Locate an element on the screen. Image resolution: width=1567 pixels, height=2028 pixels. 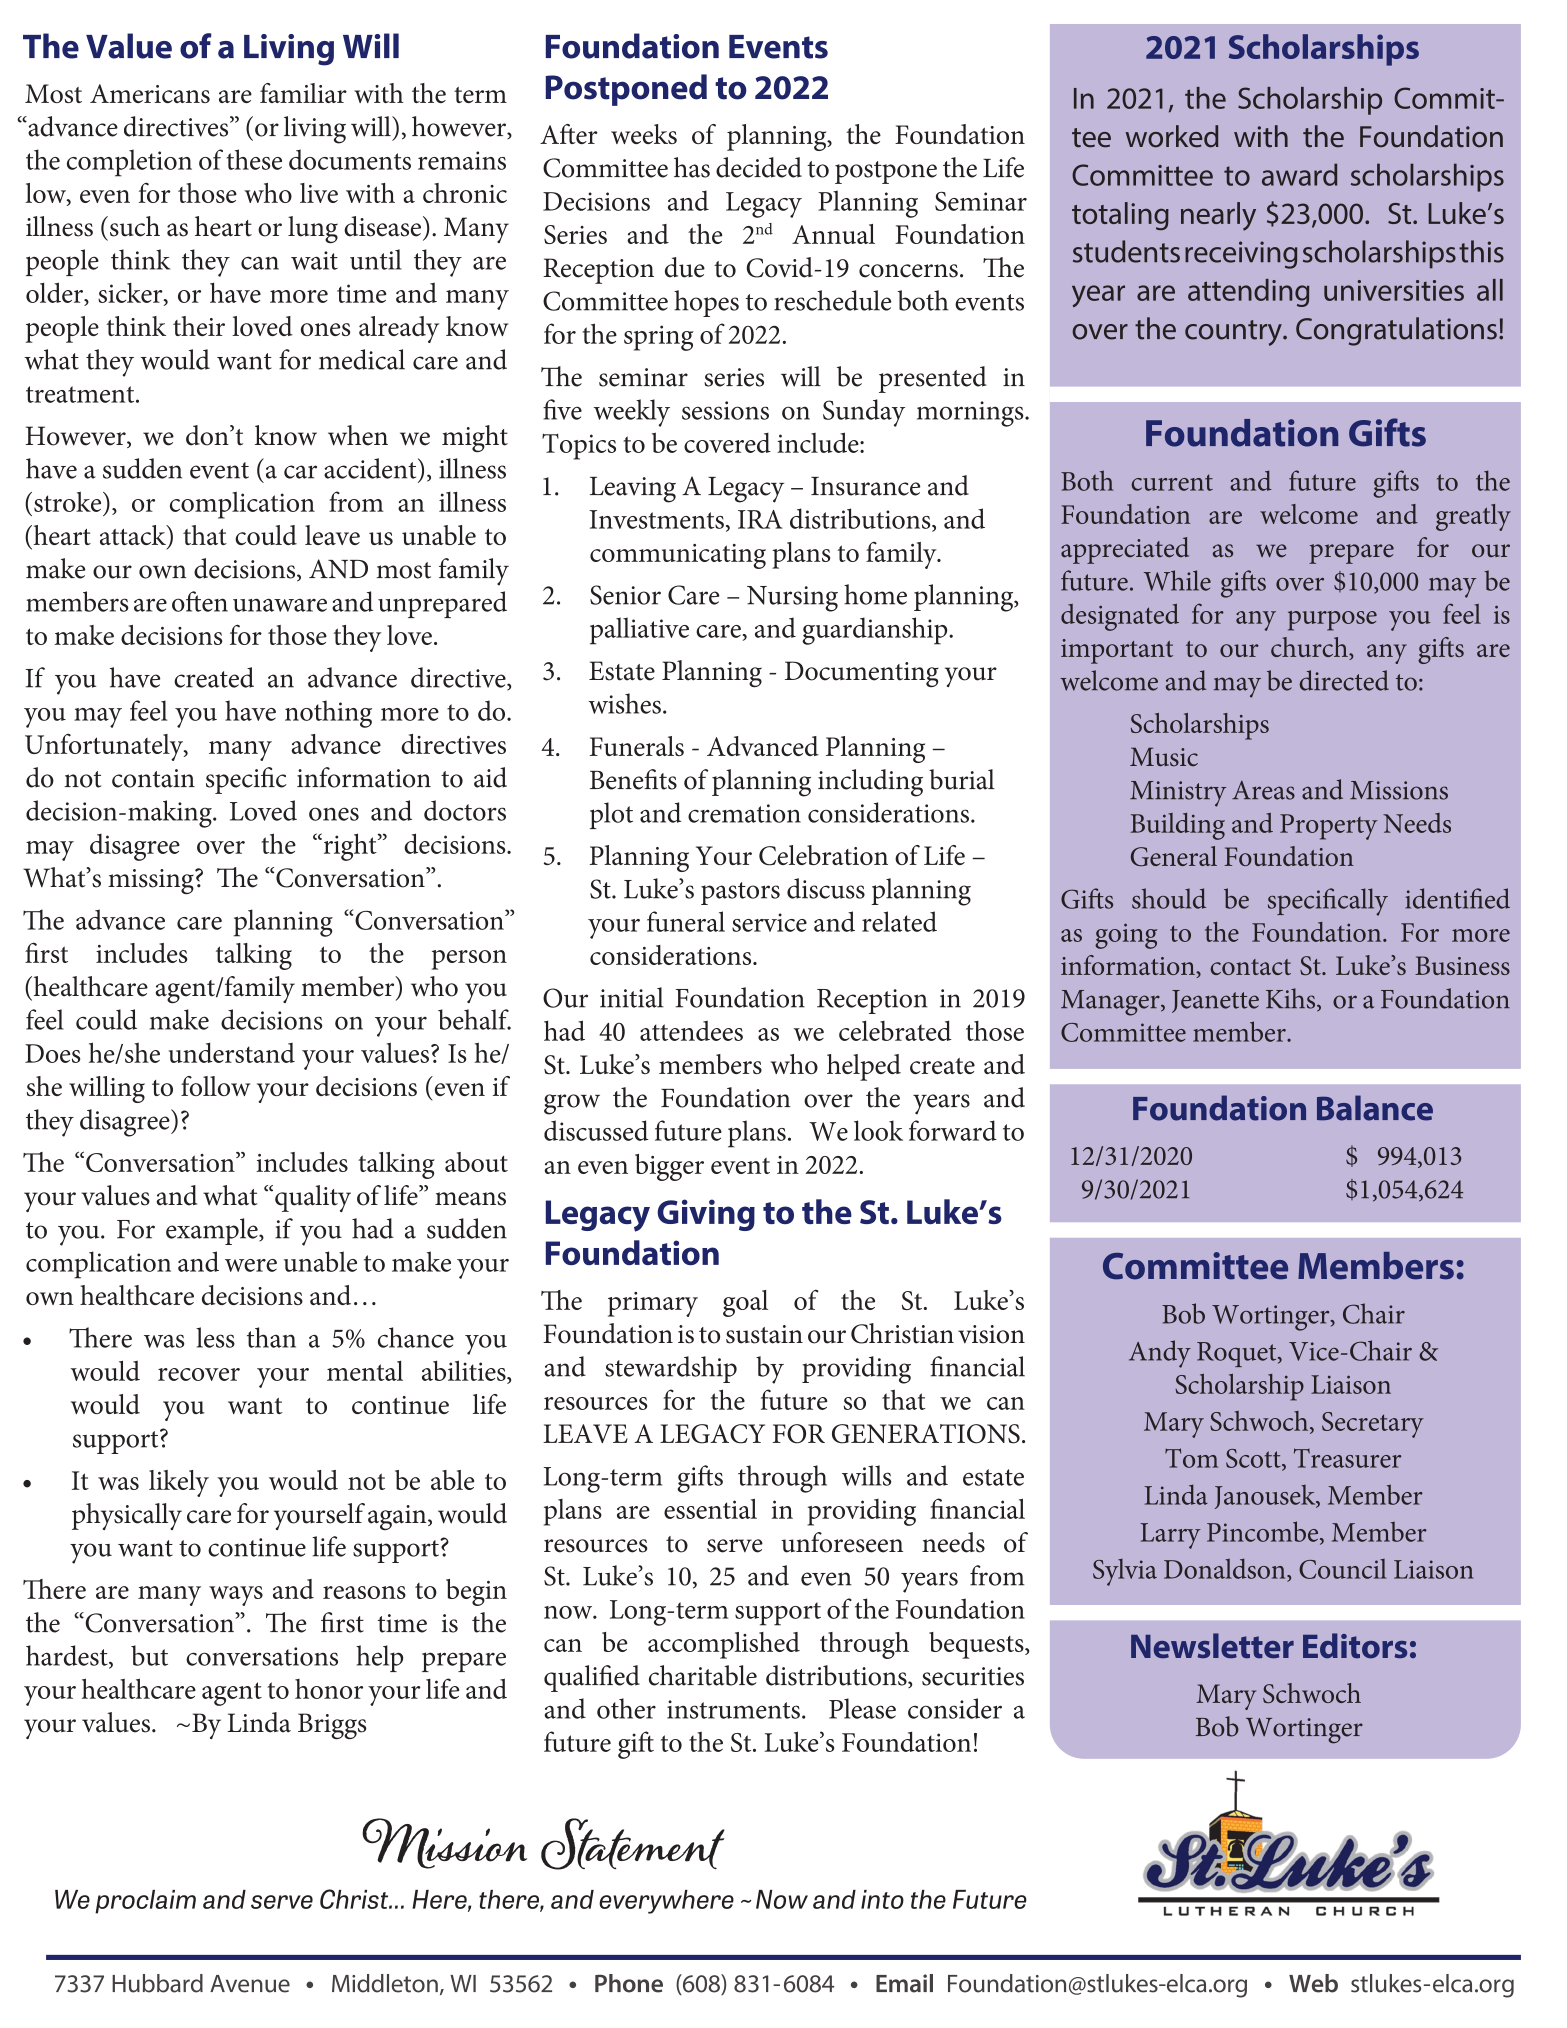
attendees is located at coordinates (691, 1030).
